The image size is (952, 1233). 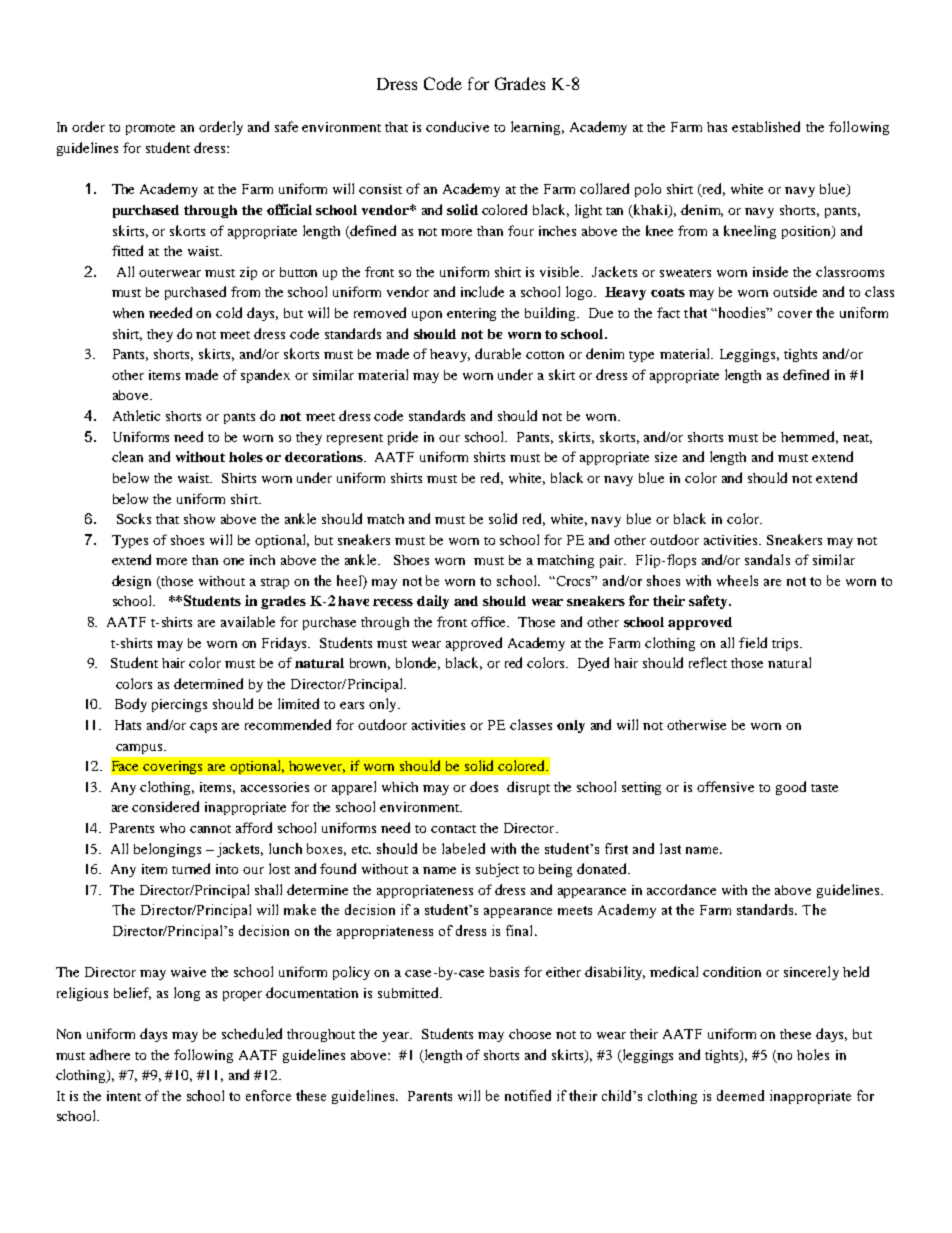 What do you see at coordinates (744, 312) in the screenshot?
I see `hoodies` at bounding box center [744, 312].
